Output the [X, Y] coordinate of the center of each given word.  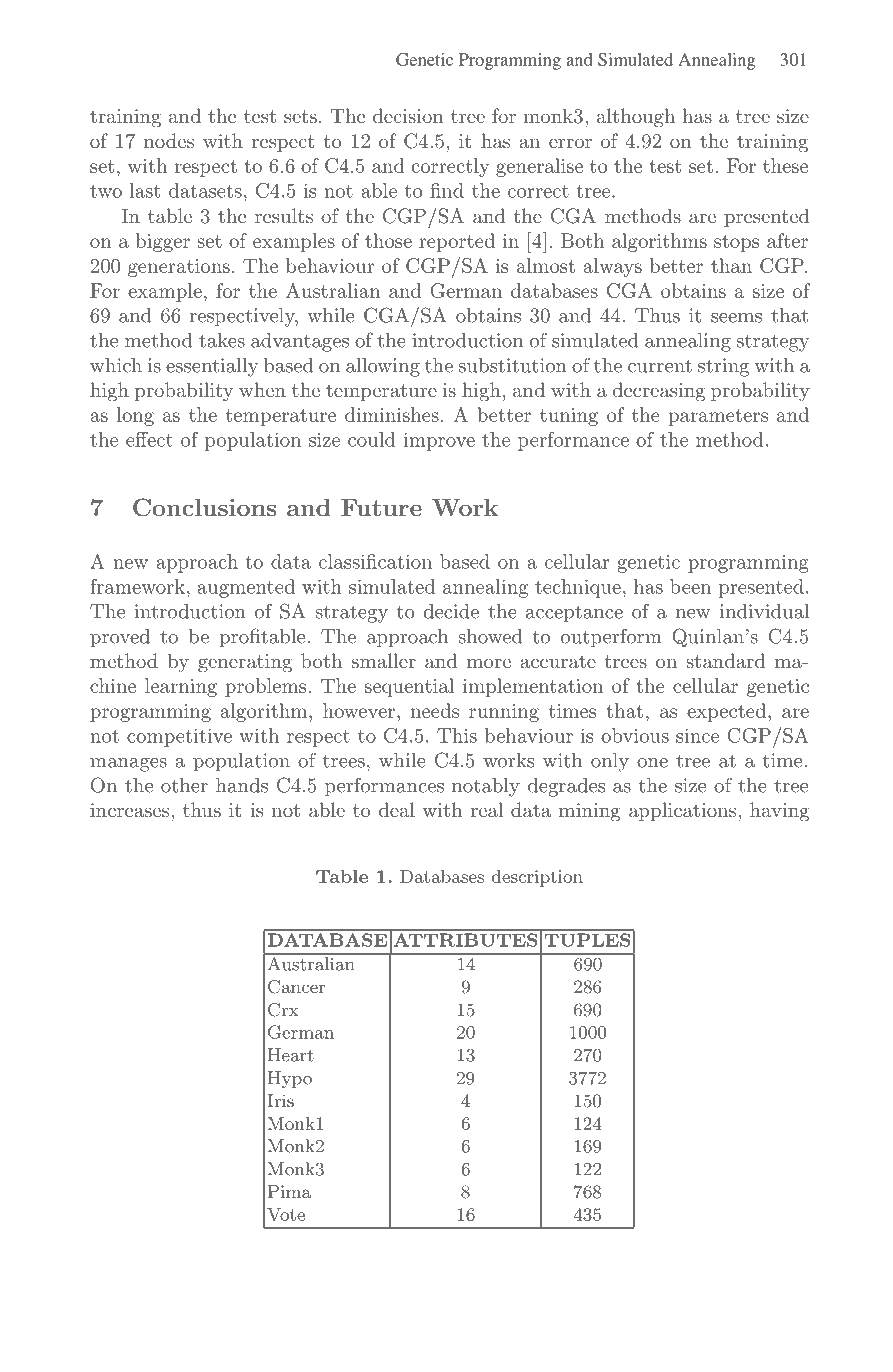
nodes [169, 140]
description [537, 878]
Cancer [296, 987]
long [135, 416]
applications [684, 811]
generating [245, 663]
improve [439, 441]
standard [725, 660]
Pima [289, 1191]
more [489, 663]
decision [408, 115]
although [636, 118]
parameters [718, 417]
